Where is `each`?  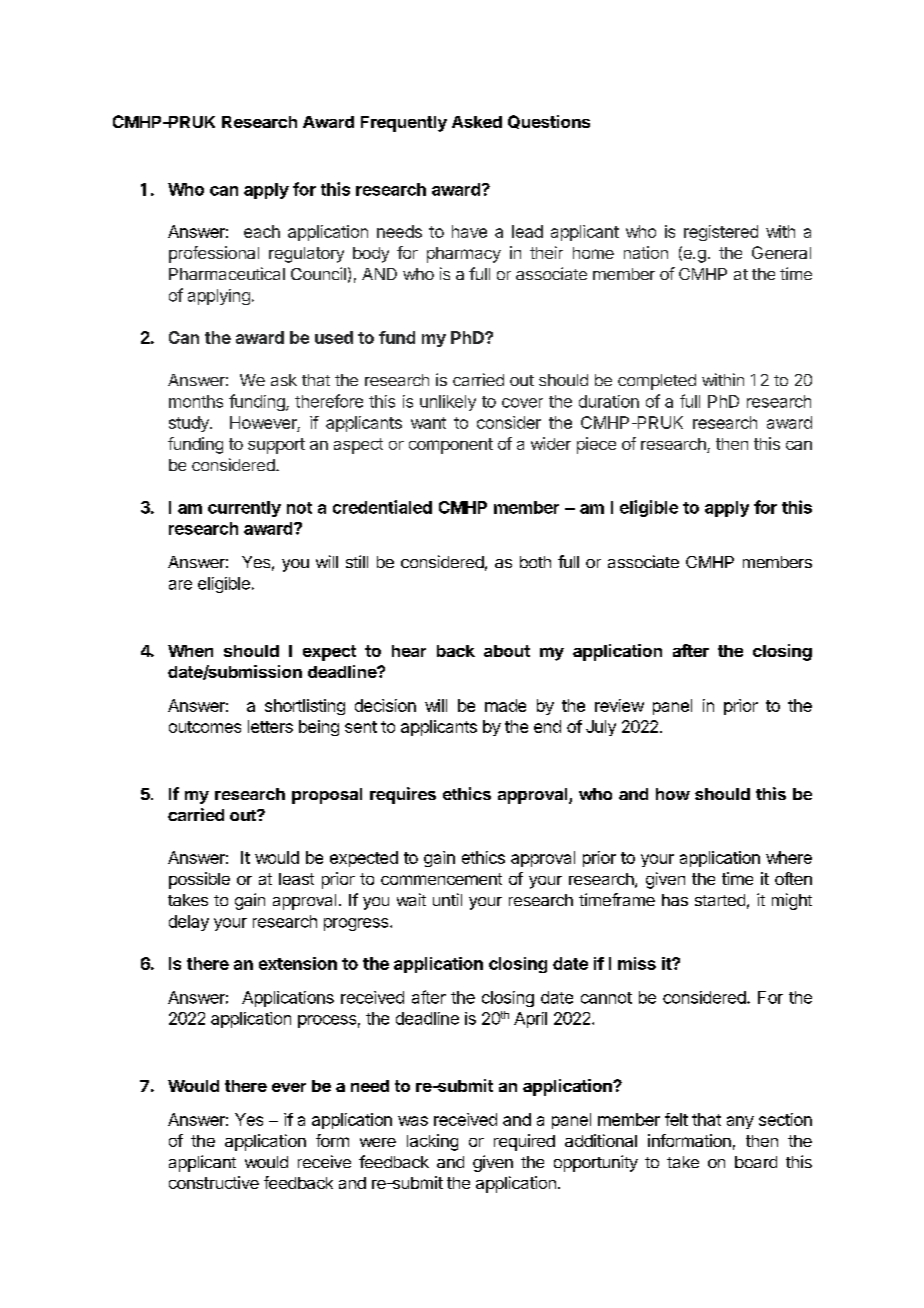
each is located at coordinates (262, 231).
